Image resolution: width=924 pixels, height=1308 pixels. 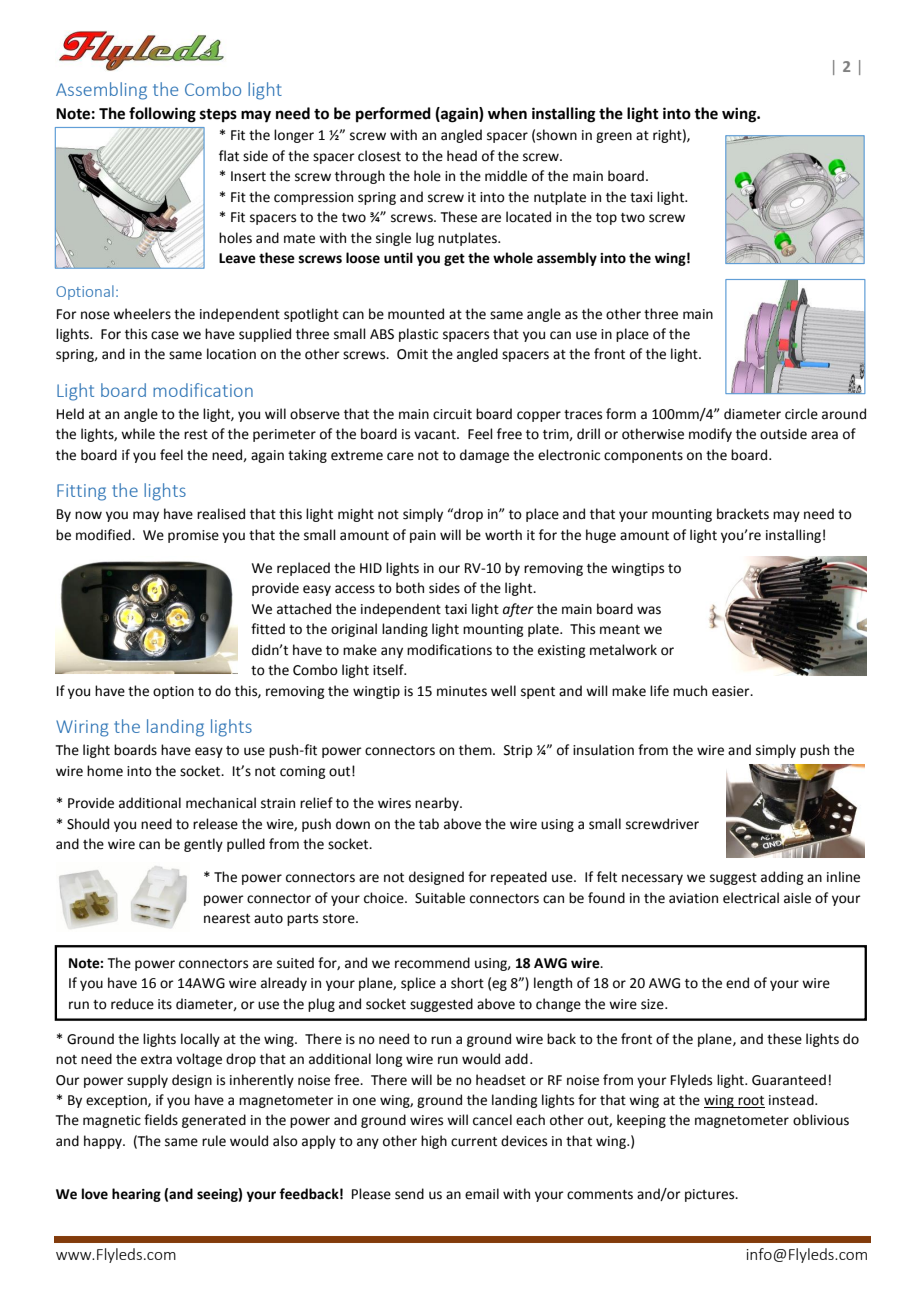 What do you see at coordinates (614, 137) in the screenshot?
I see `green` at bounding box center [614, 137].
